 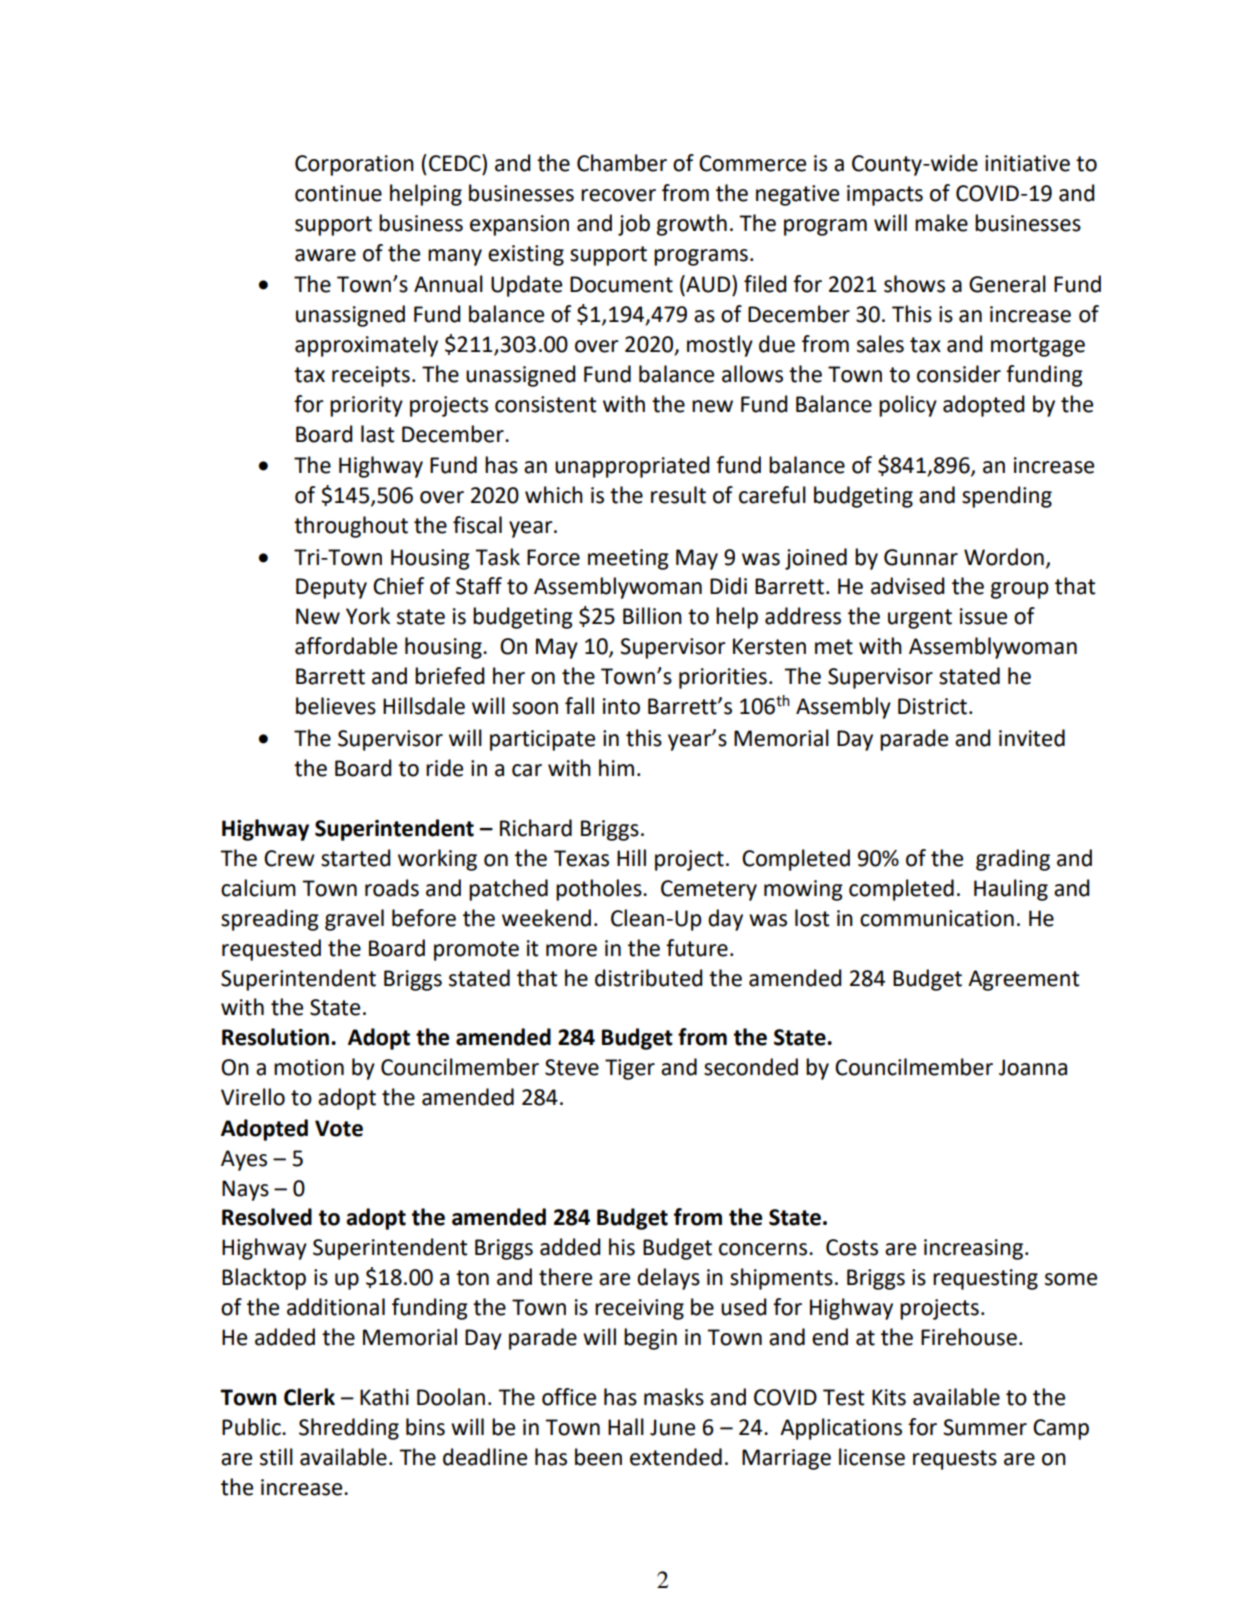 What do you see at coordinates (983, 616) in the document?
I see `issue` at bounding box center [983, 616].
